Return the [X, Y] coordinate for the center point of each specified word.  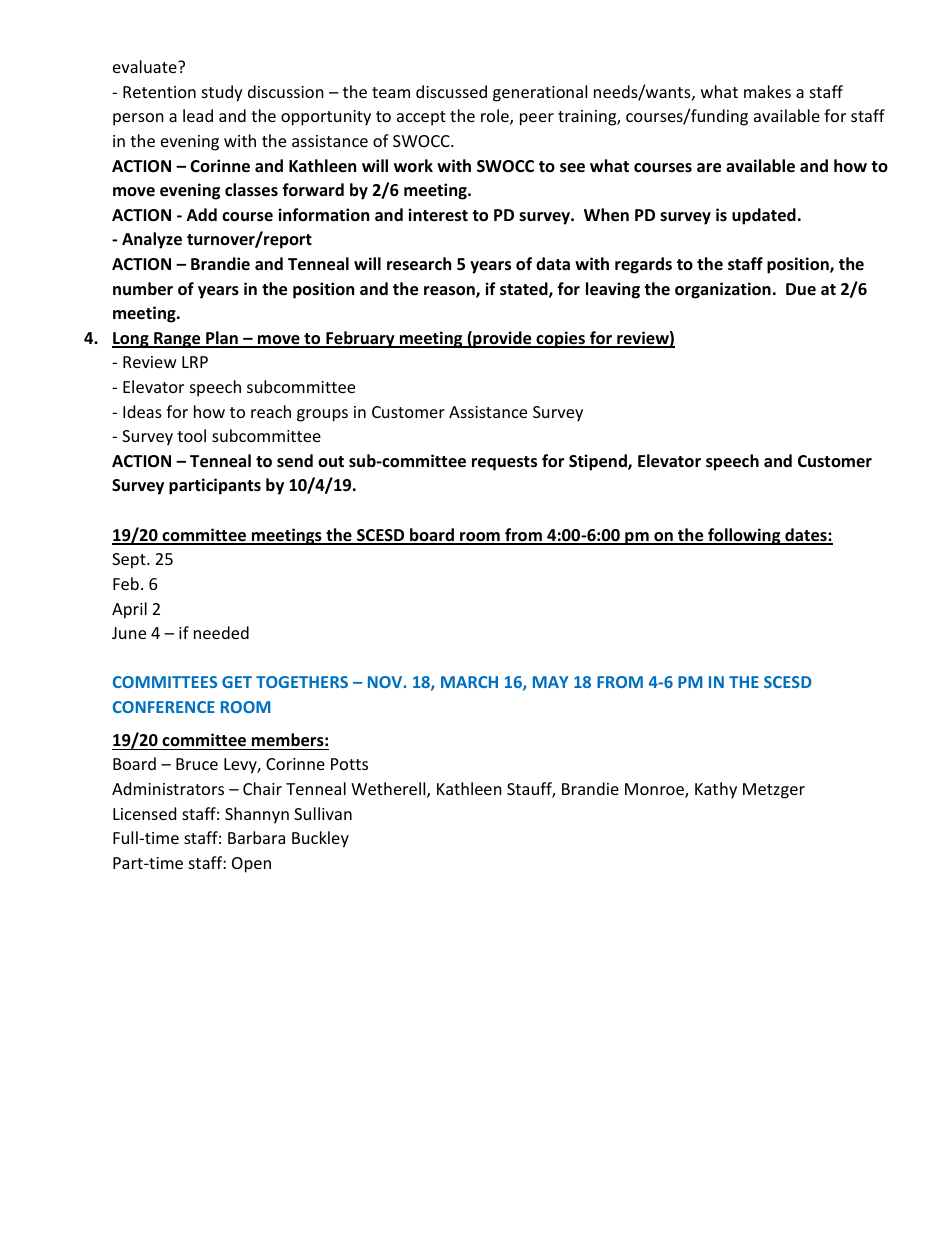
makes [767, 91]
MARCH [469, 682]
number [143, 289]
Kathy [716, 790]
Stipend [599, 462]
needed [221, 632]
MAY [551, 682]
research [419, 264]
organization [723, 290]
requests [504, 463]
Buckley [320, 839]
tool [191, 435]
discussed [451, 91]
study [222, 93]
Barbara [256, 837]
